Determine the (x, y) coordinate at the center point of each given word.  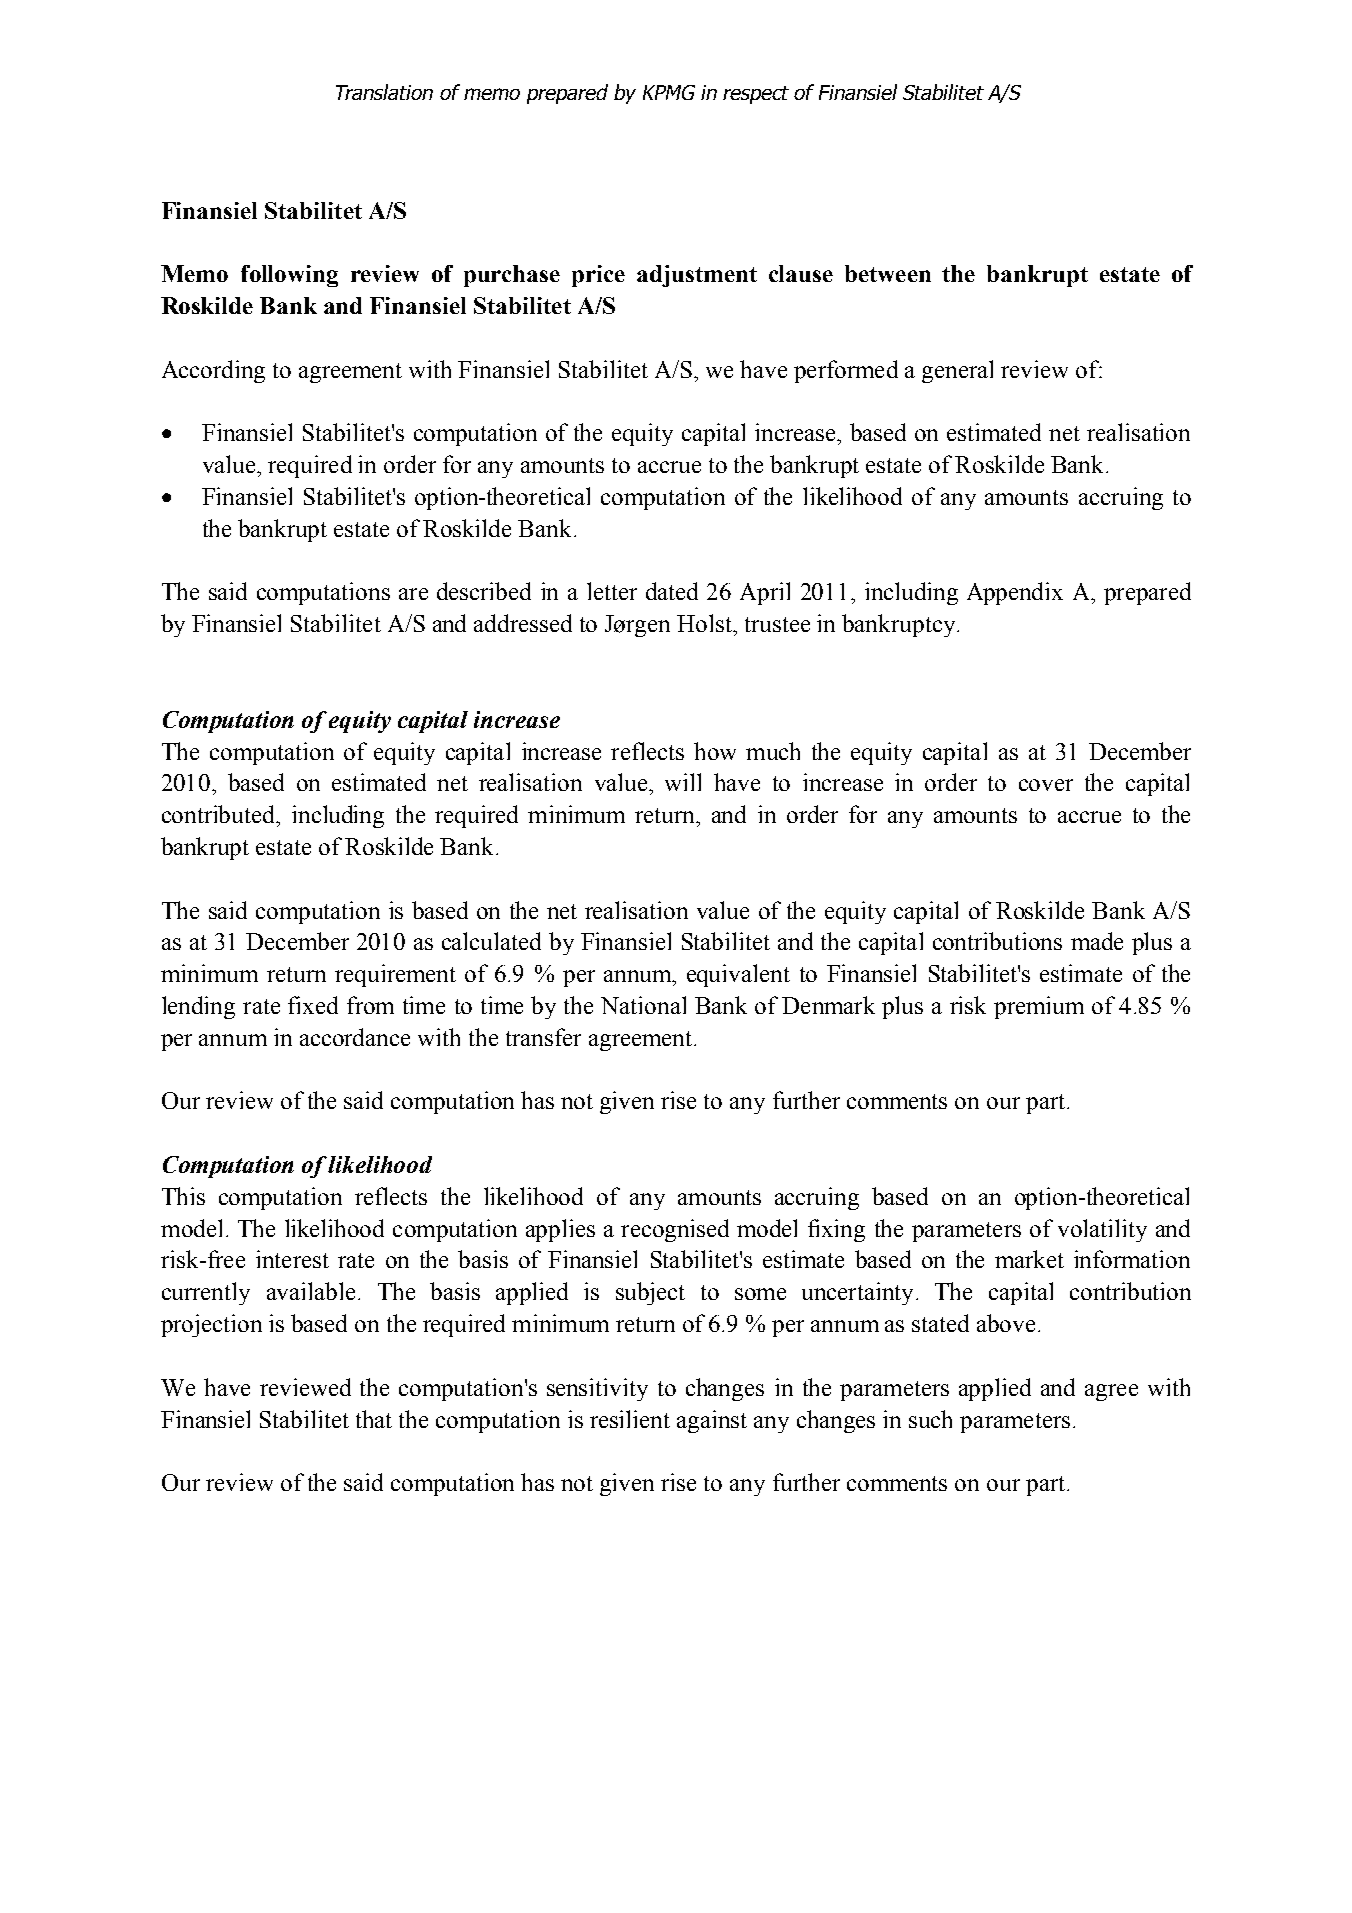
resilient (630, 1419)
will (683, 782)
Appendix (1015, 593)
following (289, 276)
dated (672, 591)
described (484, 591)
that (374, 1419)
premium (1039, 1007)
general (957, 371)
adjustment (697, 276)
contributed (220, 814)
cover (1046, 785)
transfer (543, 1037)
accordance (355, 1037)
